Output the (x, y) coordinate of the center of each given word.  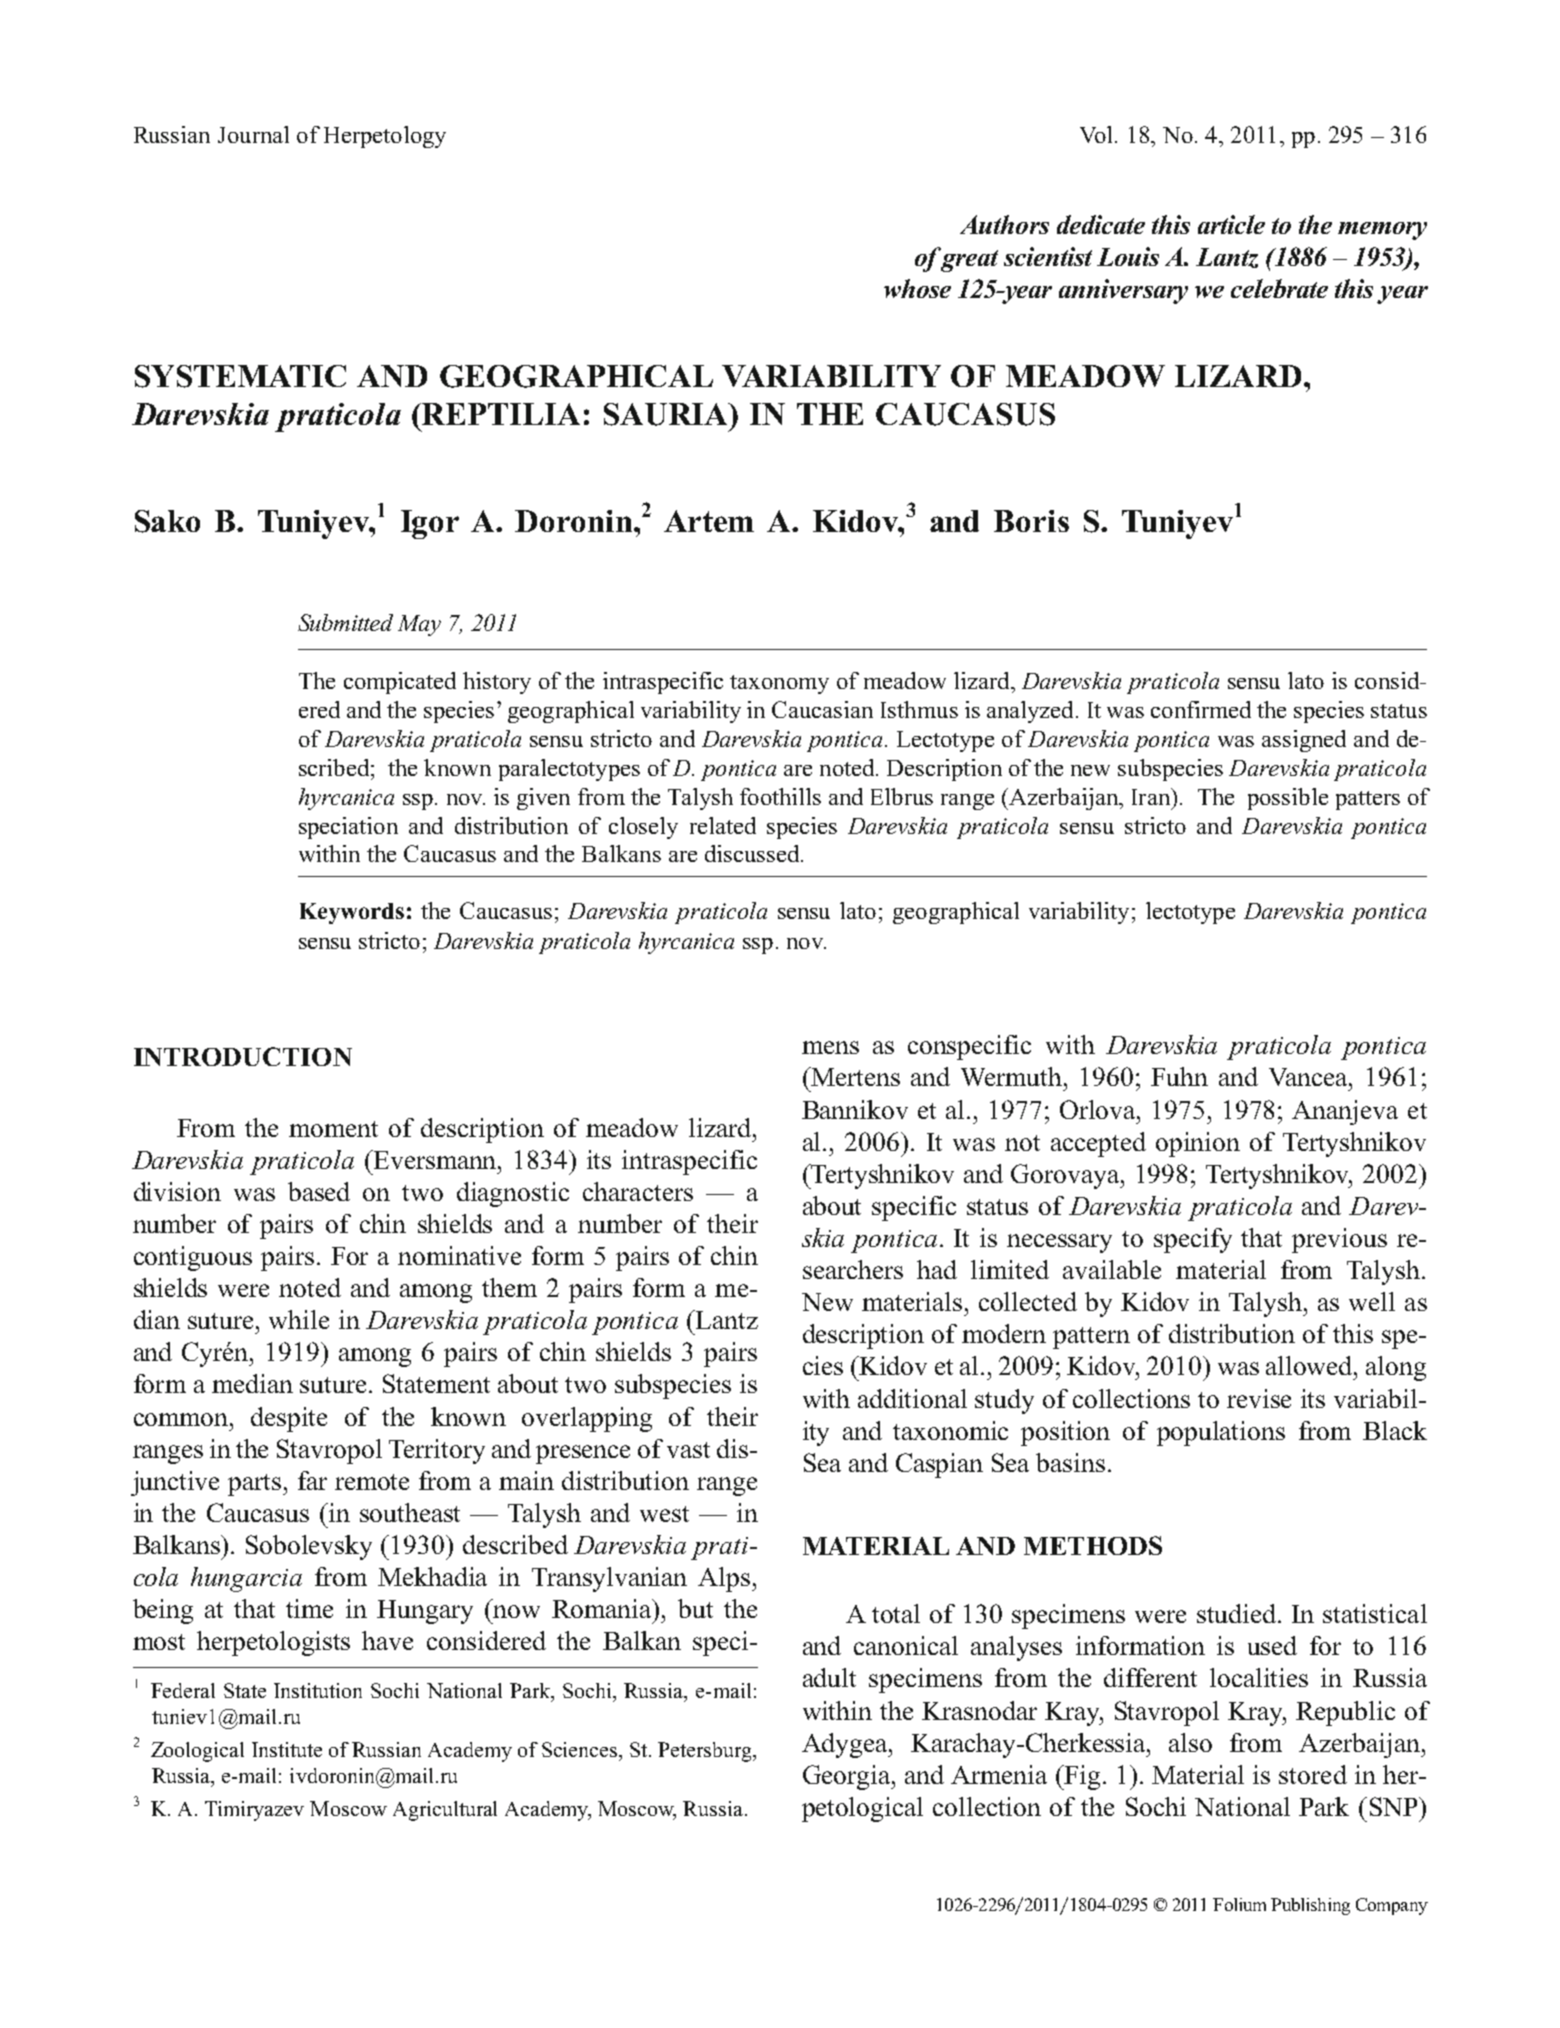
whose (917, 288)
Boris (1031, 521)
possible (1288, 799)
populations (1221, 1433)
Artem (709, 521)
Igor (430, 524)
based (319, 1191)
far (312, 1480)
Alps (725, 1579)
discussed (753, 853)
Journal (253, 134)
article (1231, 224)
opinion (1198, 1144)
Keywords (352, 913)
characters (638, 1191)
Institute (287, 1749)
